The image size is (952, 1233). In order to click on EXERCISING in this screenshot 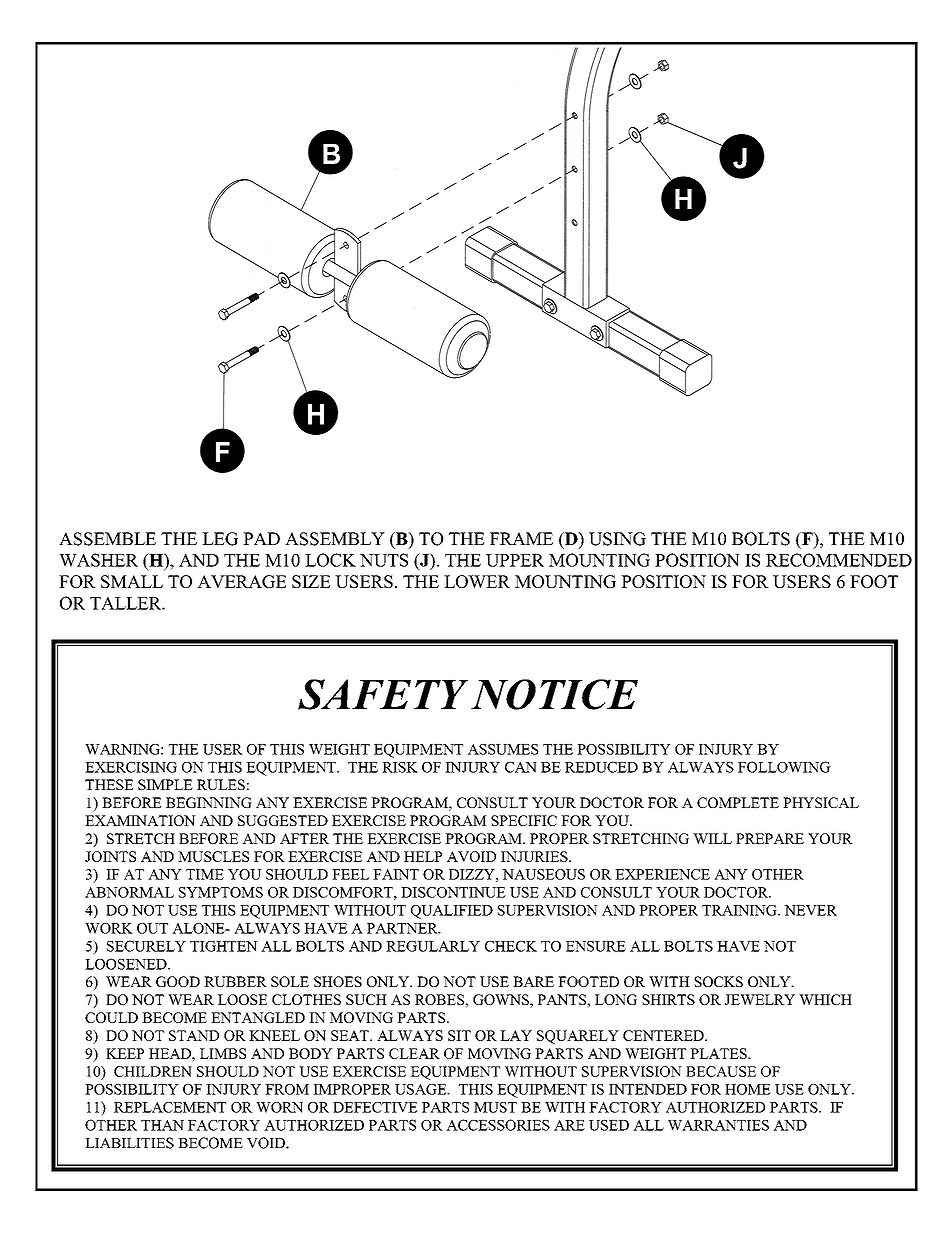, I will do `click(131, 767)`.
